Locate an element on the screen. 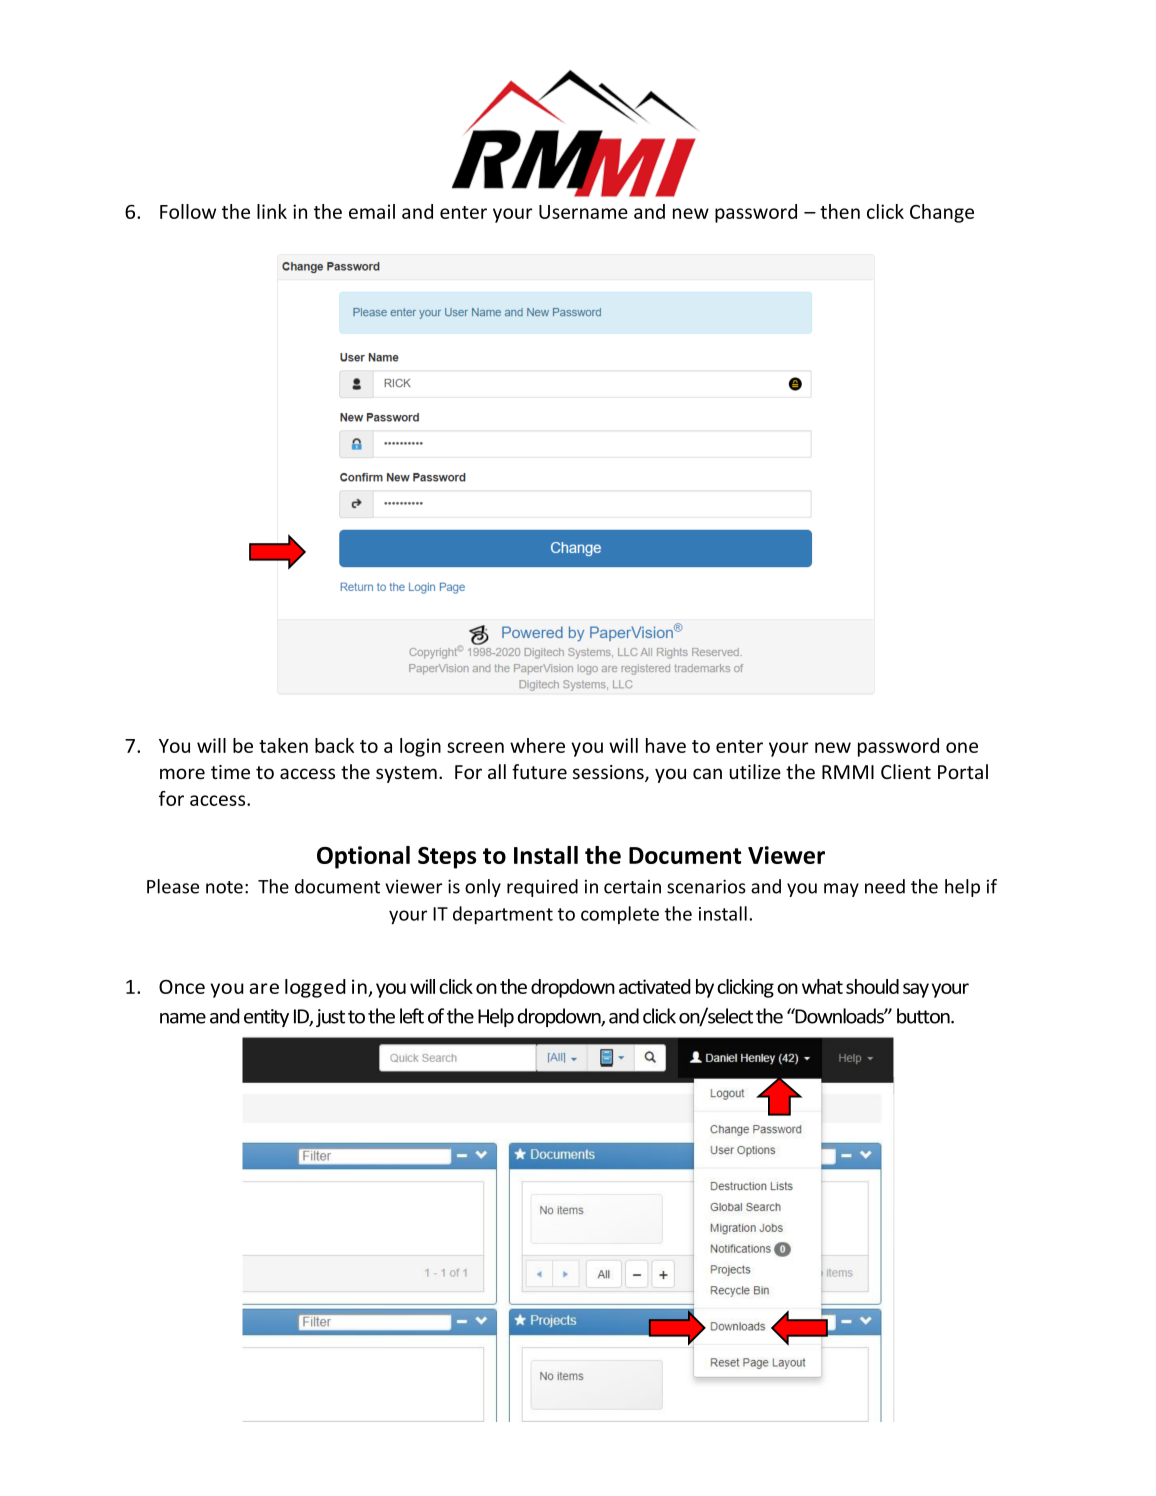  should is located at coordinates (872, 986).
